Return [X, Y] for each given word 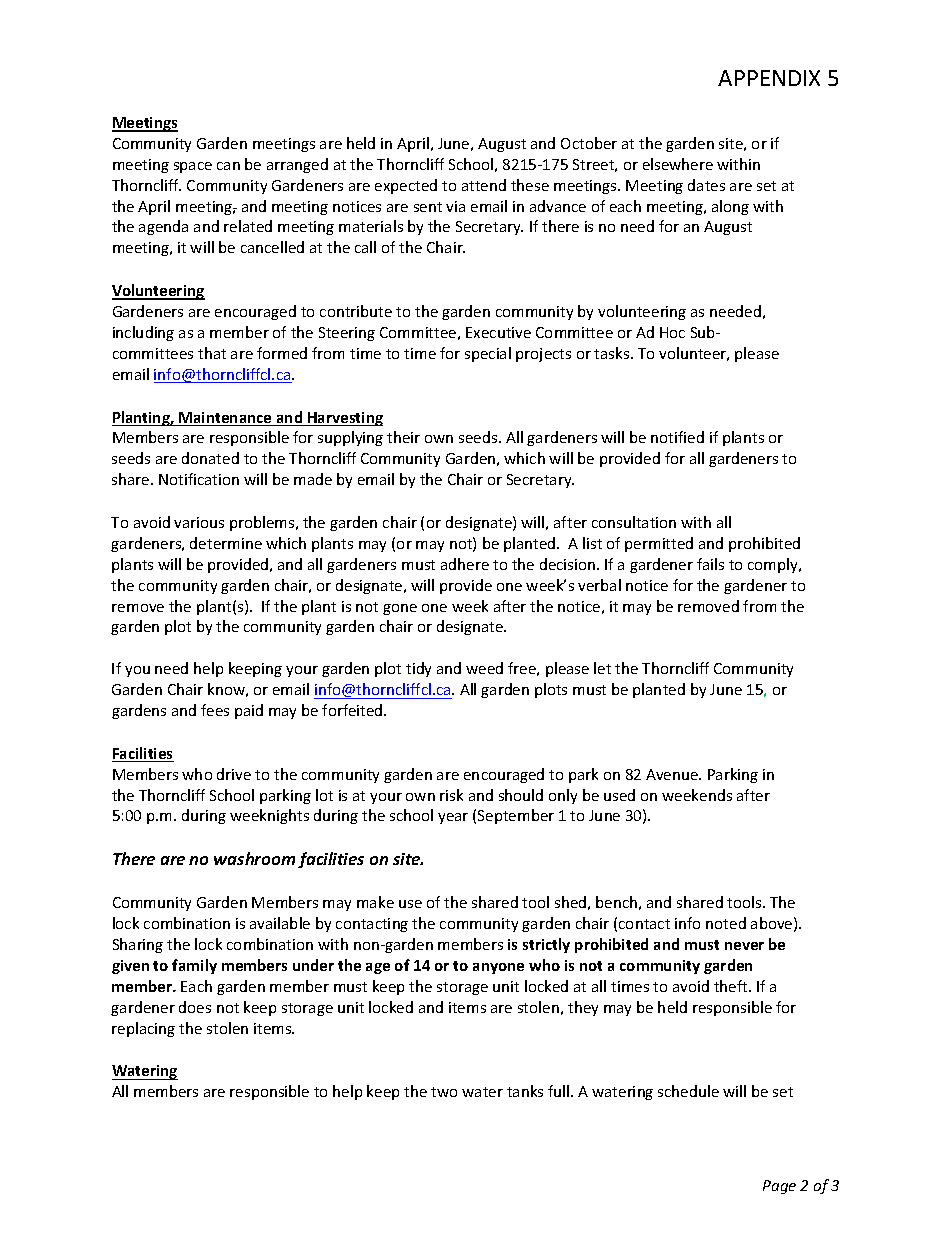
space [193, 167]
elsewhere [678, 164]
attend [484, 185]
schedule [688, 1091]
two [444, 1092]
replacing [143, 1029]
